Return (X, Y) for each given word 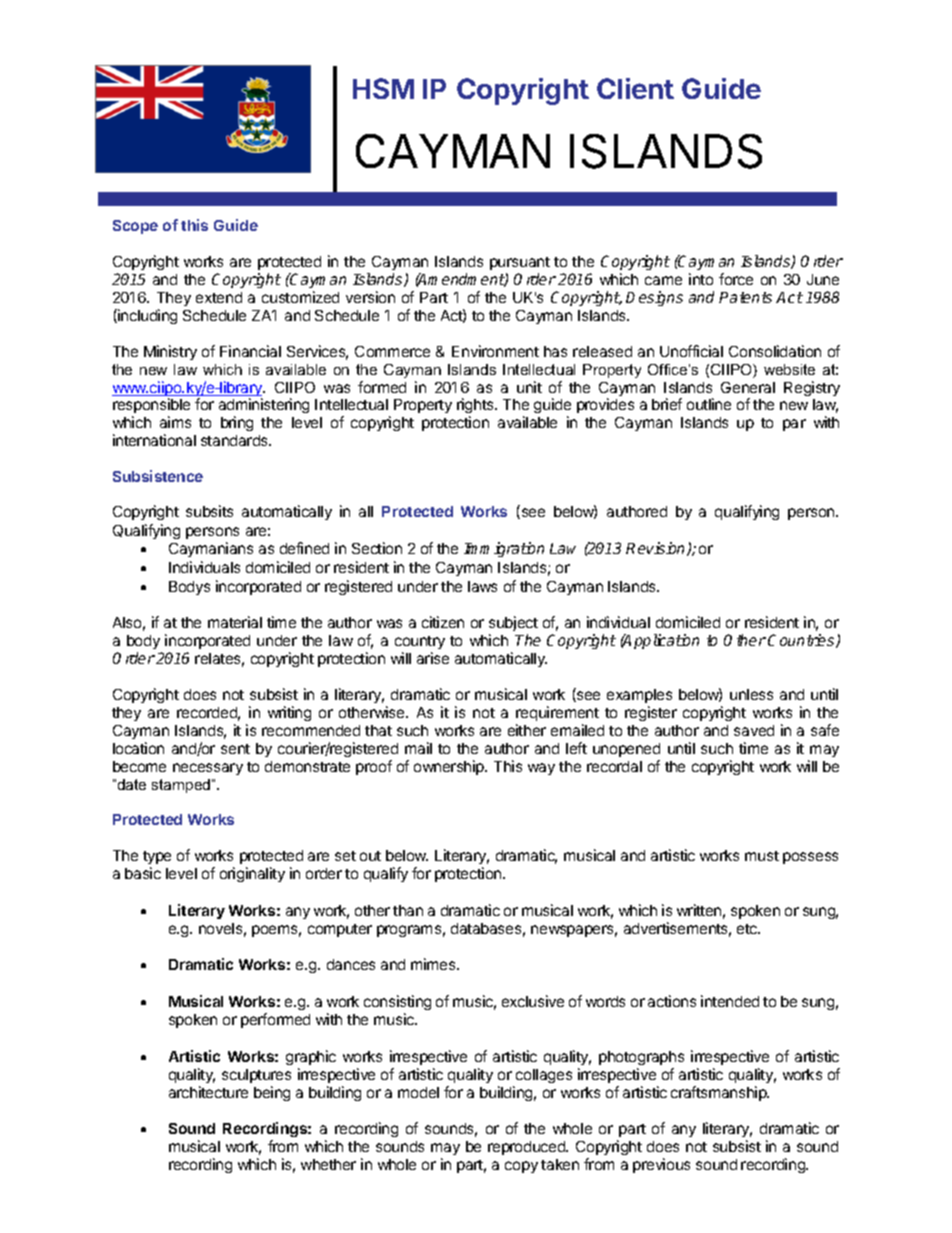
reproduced (528, 1148)
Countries (802, 641)
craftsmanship (720, 1093)
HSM (383, 88)
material (235, 622)
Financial (250, 351)
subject (513, 625)
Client (635, 88)
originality (252, 874)
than (408, 910)
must (762, 856)
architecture (208, 1092)
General (748, 387)
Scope (135, 227)
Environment (495, 351)
